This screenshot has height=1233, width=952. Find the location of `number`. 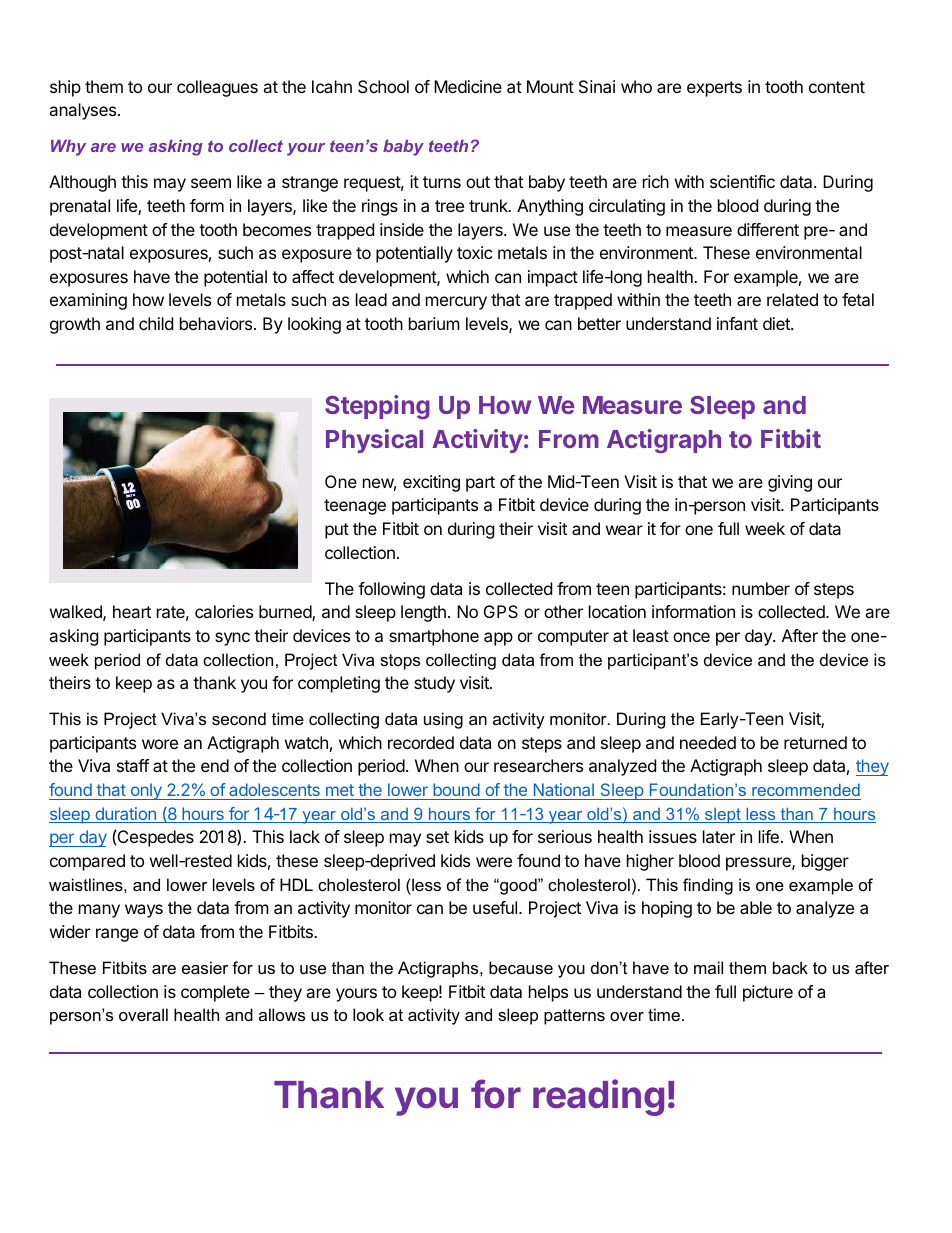

number is located at coordinates (761, 588).
